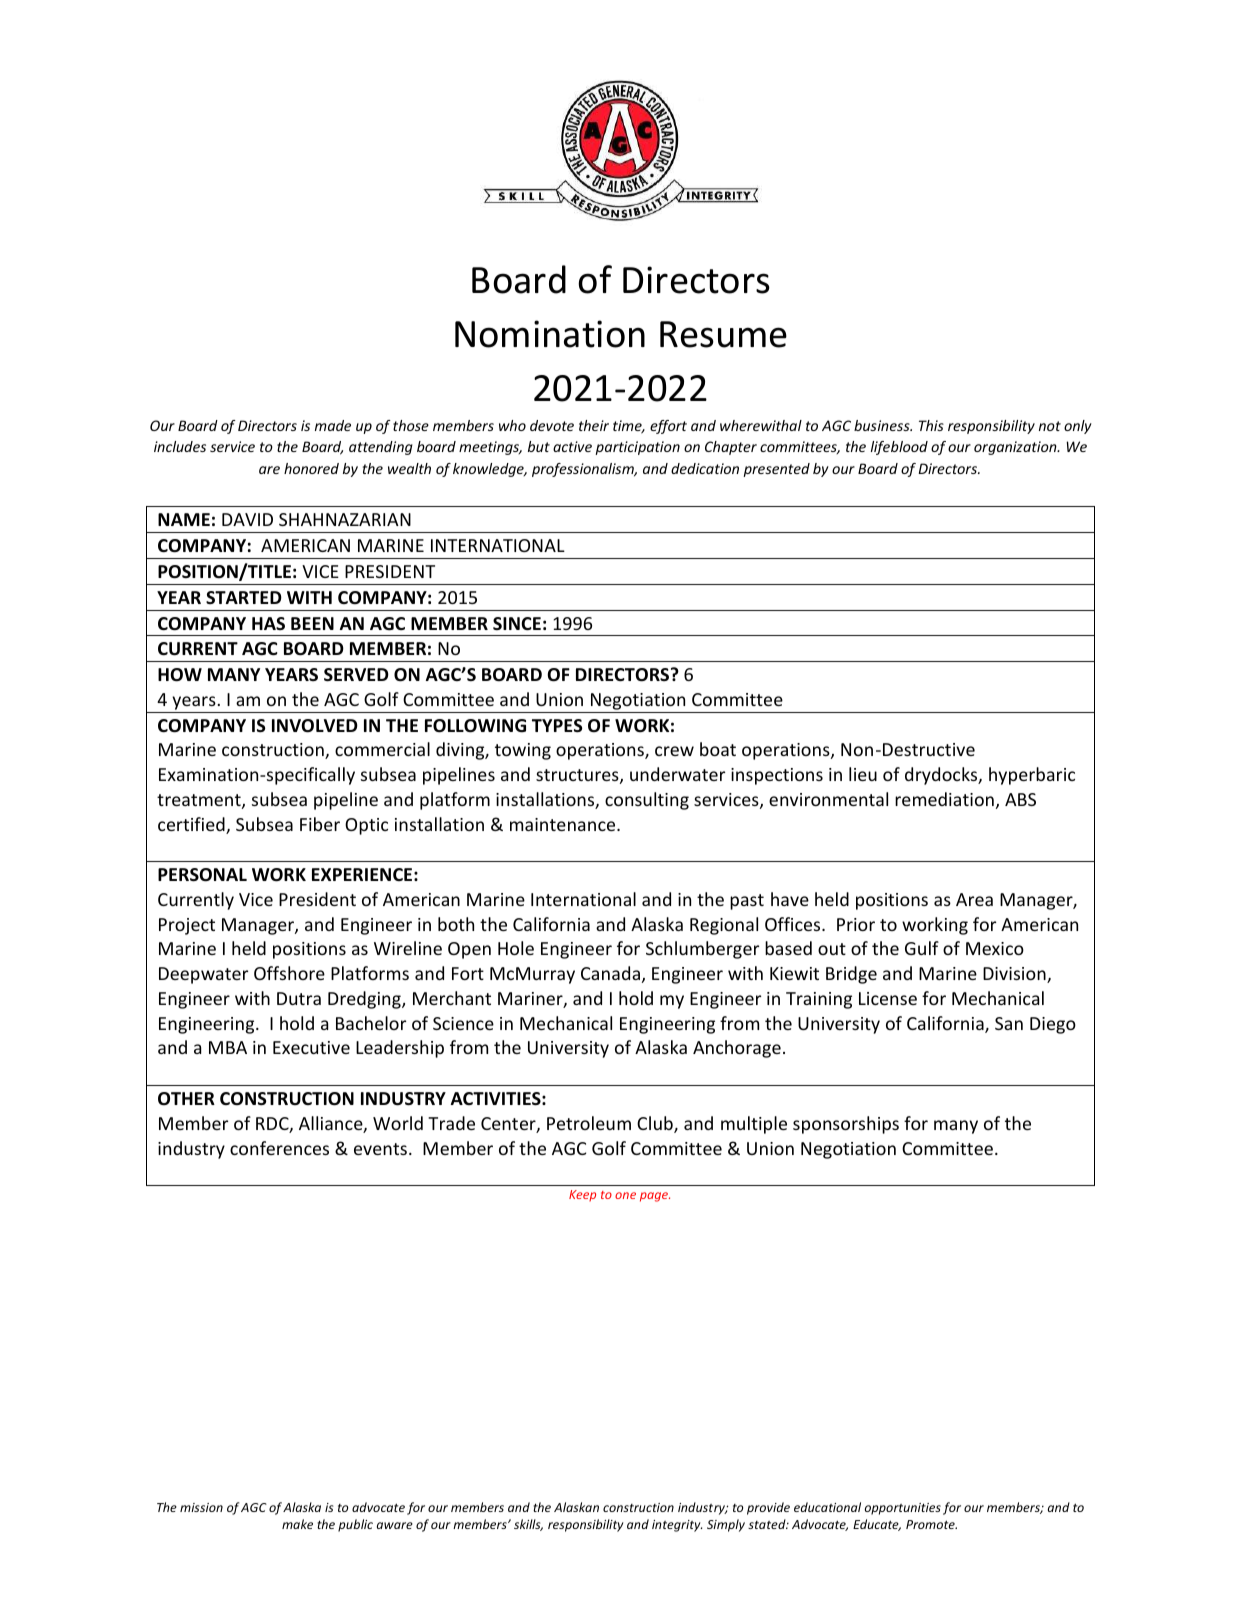  Describe the element at coordinates (594, 425) in the screenshot. I see `their` at that location.
